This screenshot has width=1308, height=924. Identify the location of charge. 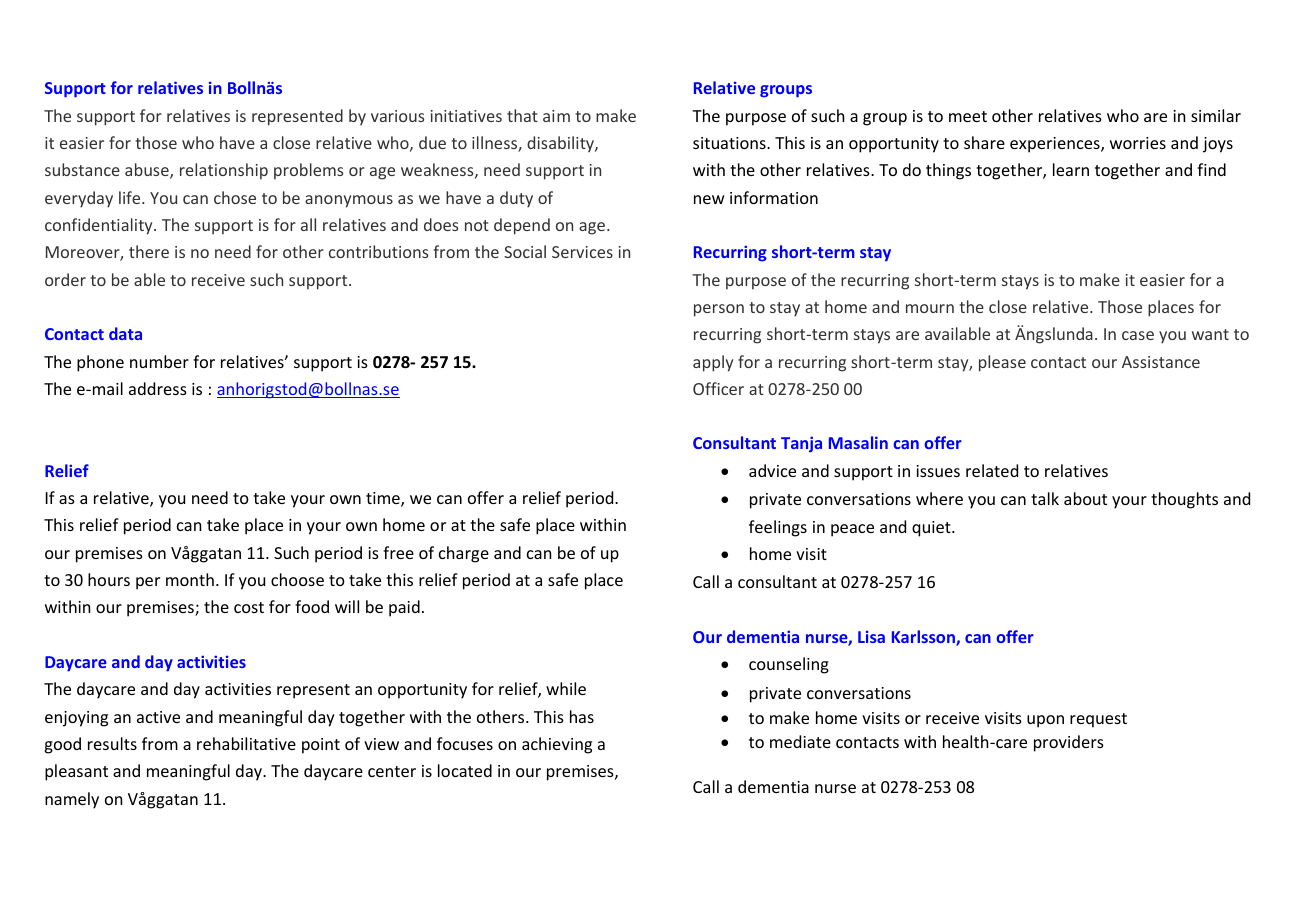
(464, 554).
